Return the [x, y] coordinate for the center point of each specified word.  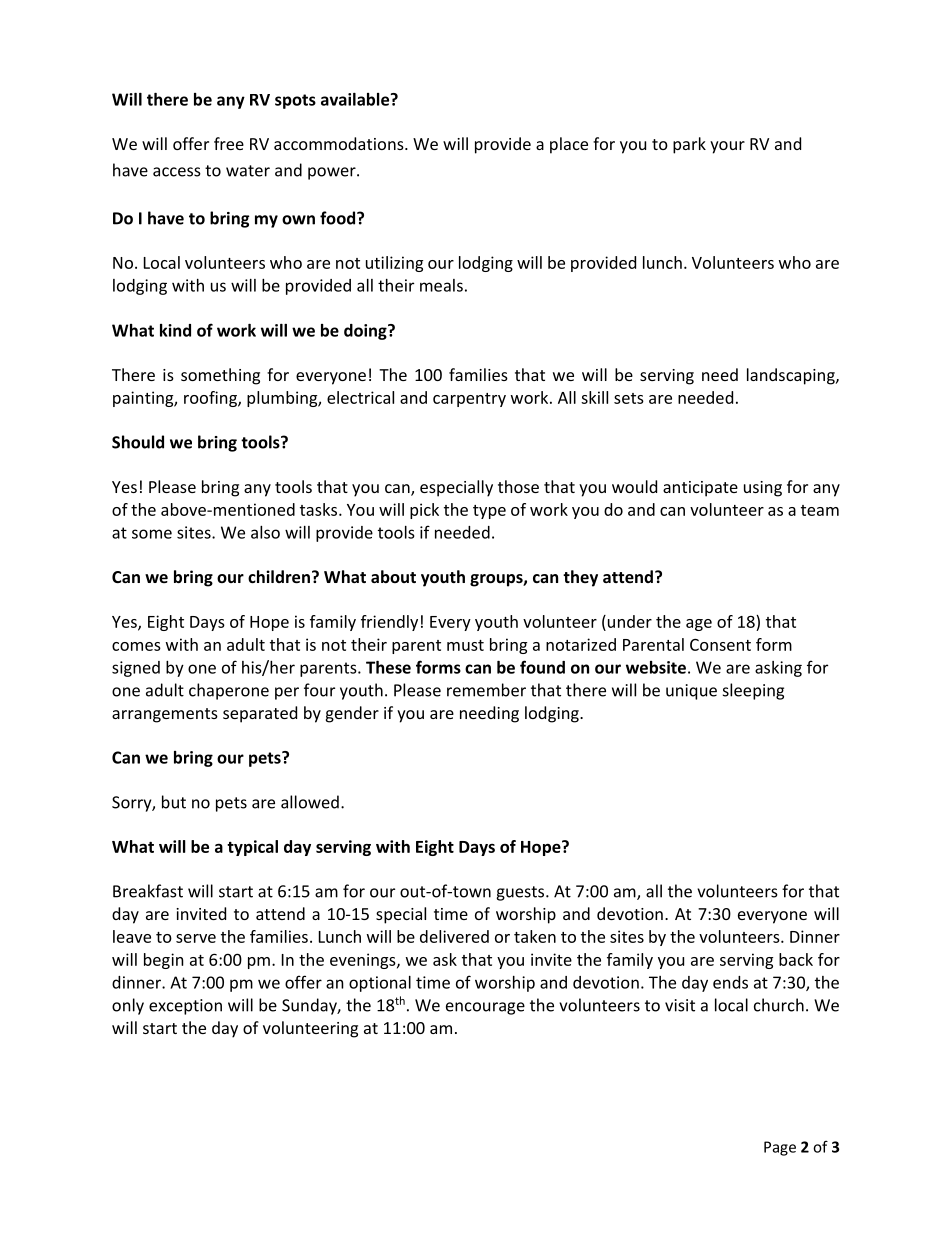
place [569, 145]
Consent [720, 645]
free [229, 143]
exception [185, 1007]
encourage [485, 1008]
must [465, 645]
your [727, 147]
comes [136, 646]
